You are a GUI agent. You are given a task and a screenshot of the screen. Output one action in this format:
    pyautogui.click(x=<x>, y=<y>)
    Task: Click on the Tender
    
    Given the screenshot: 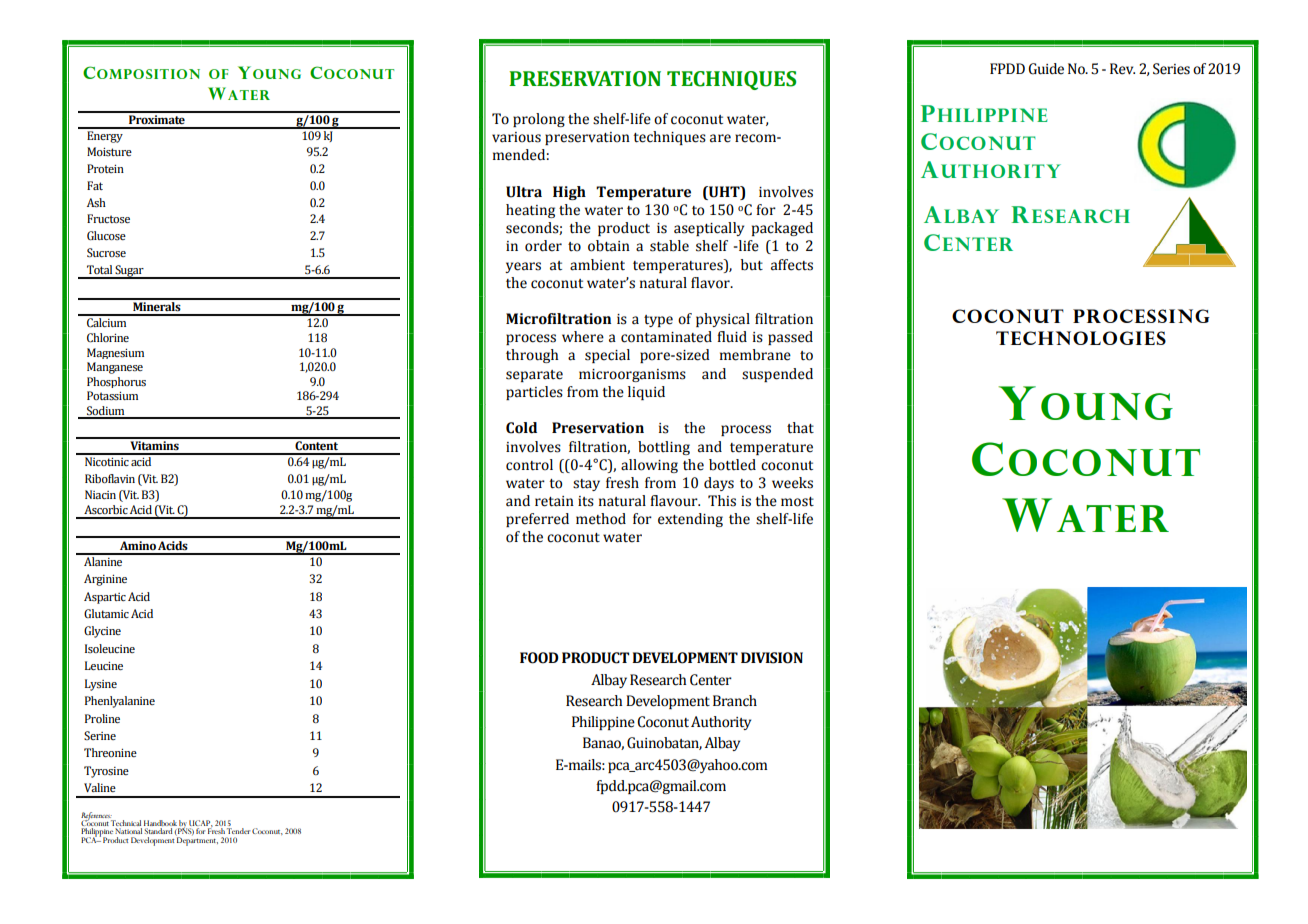 What is the action you would take?
    pyautogui.click(x=238, y=831)
